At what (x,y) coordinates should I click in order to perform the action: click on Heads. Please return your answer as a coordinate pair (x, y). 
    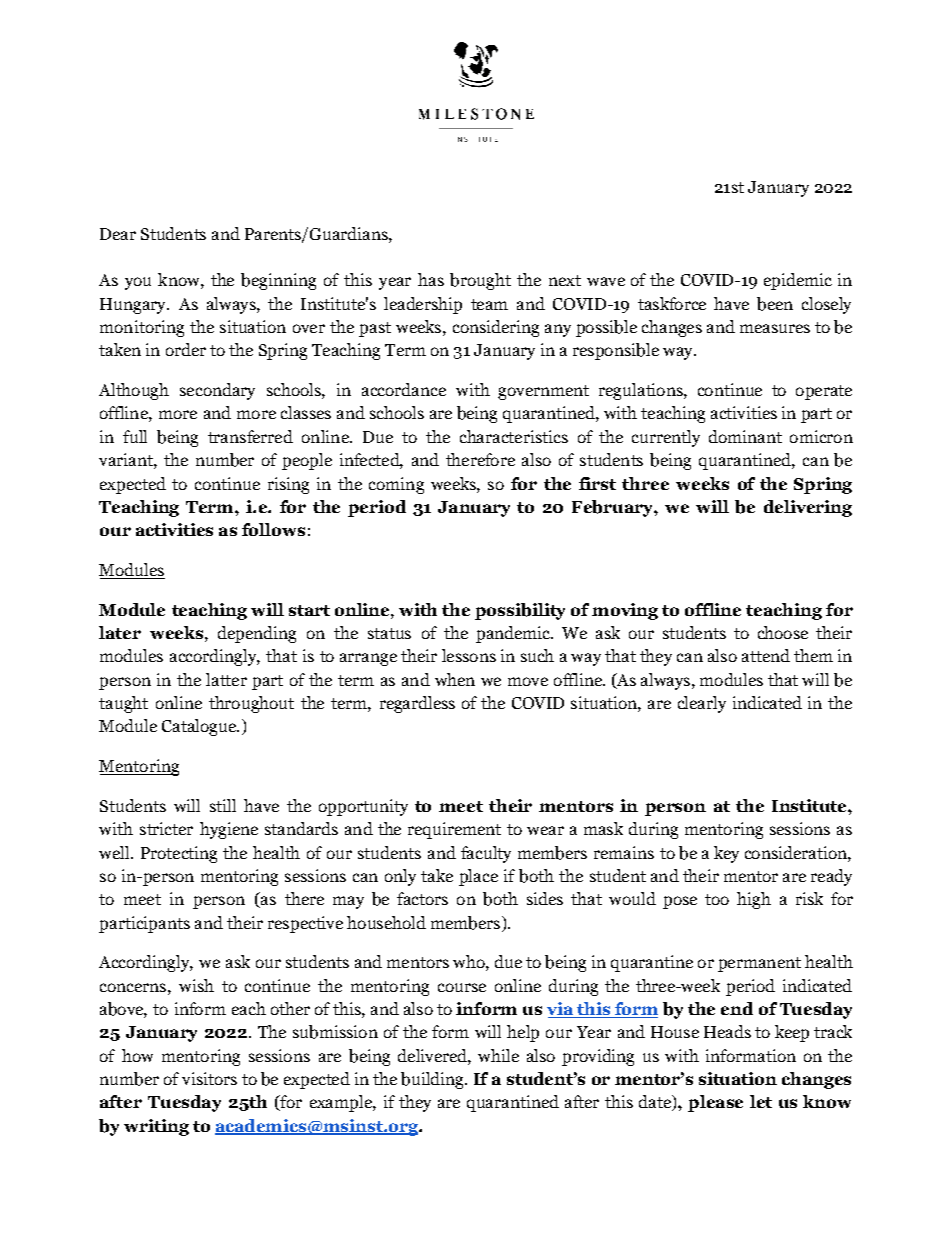
    Looking at the image, I should click on (727, 1031).
